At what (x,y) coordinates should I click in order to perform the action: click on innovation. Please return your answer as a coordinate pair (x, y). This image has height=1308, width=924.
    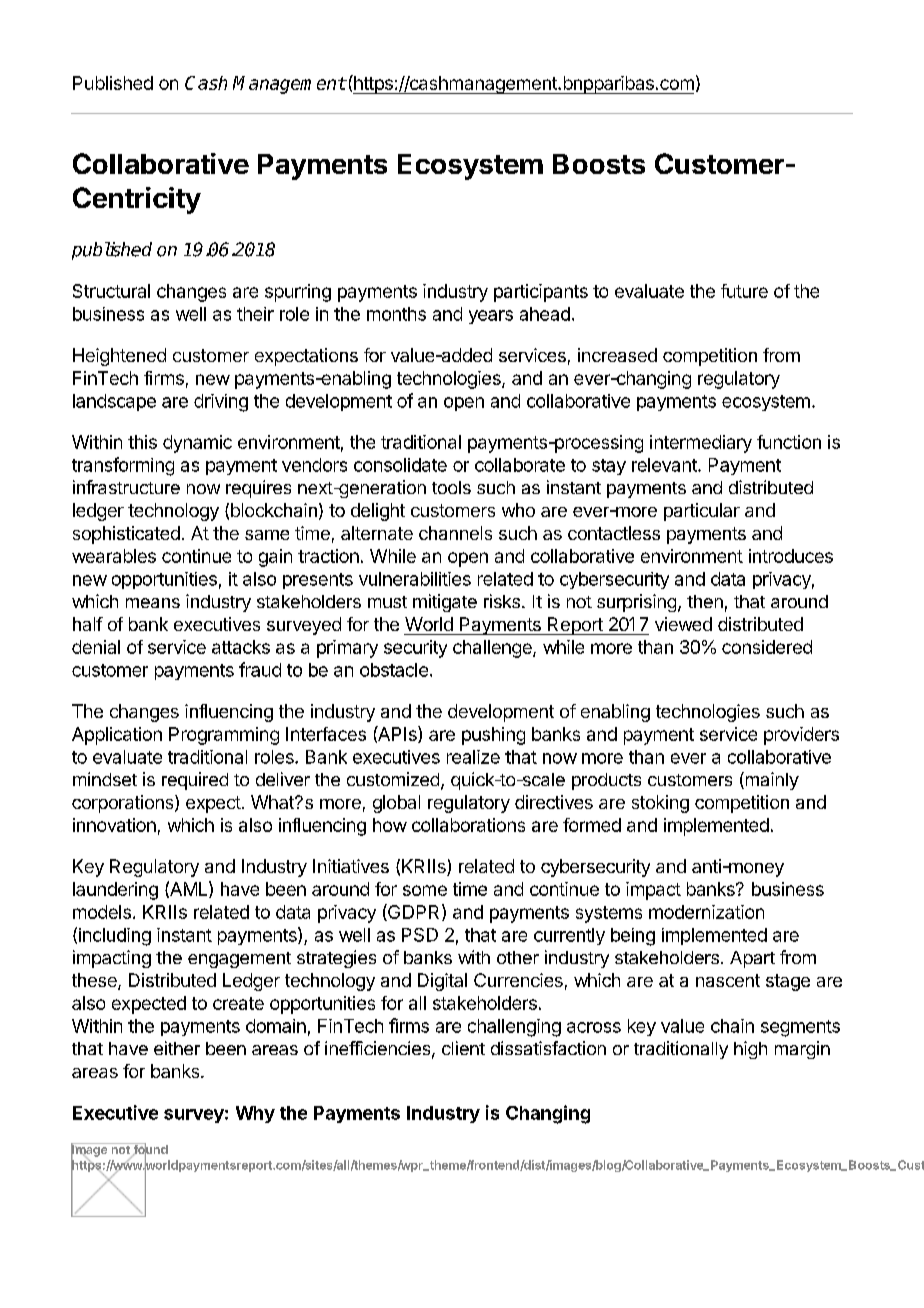
    Looking at the image, I should click on (114, 825).
